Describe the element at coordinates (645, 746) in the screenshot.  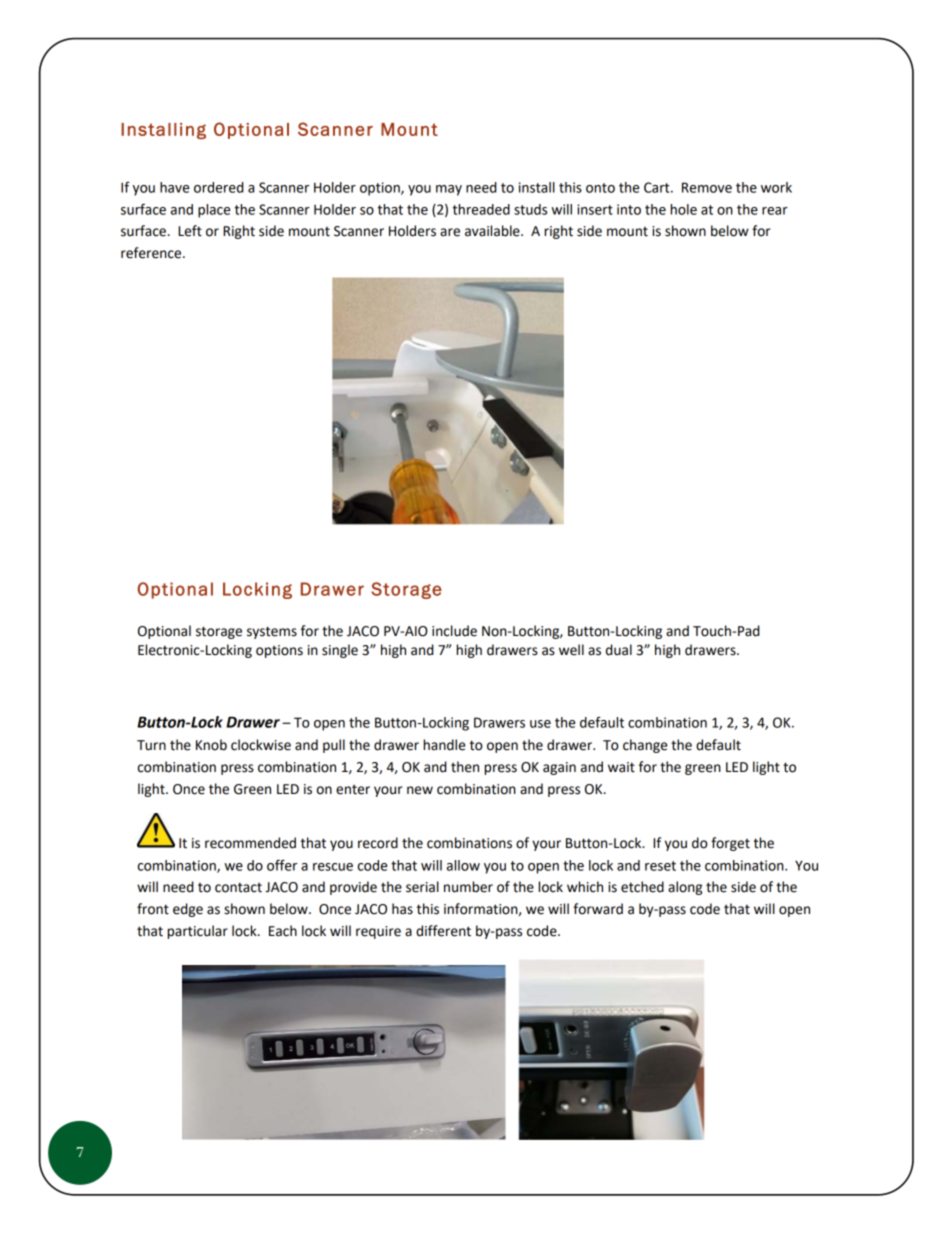
I see `change` at that location.
